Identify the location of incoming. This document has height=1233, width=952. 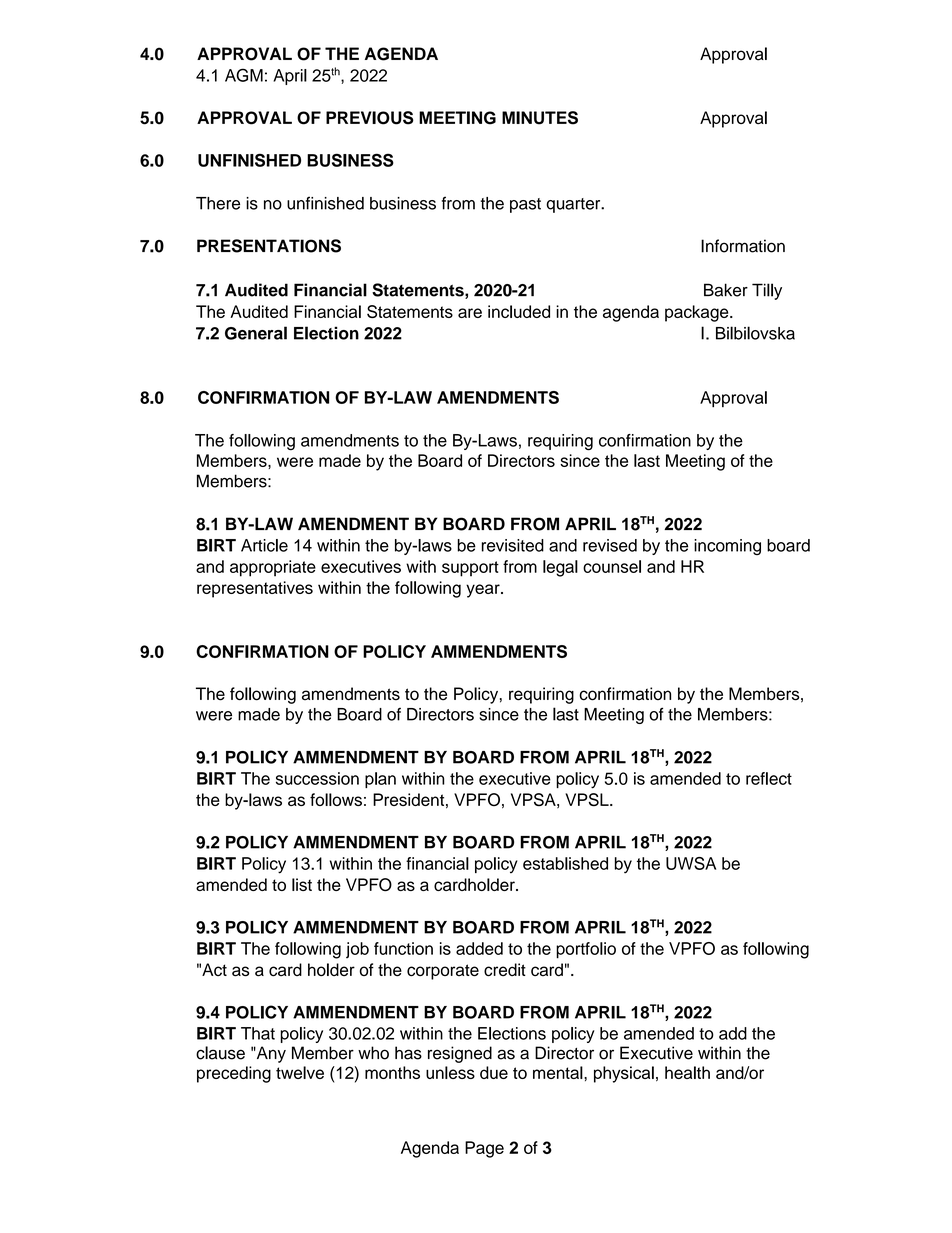
(727, 547).
